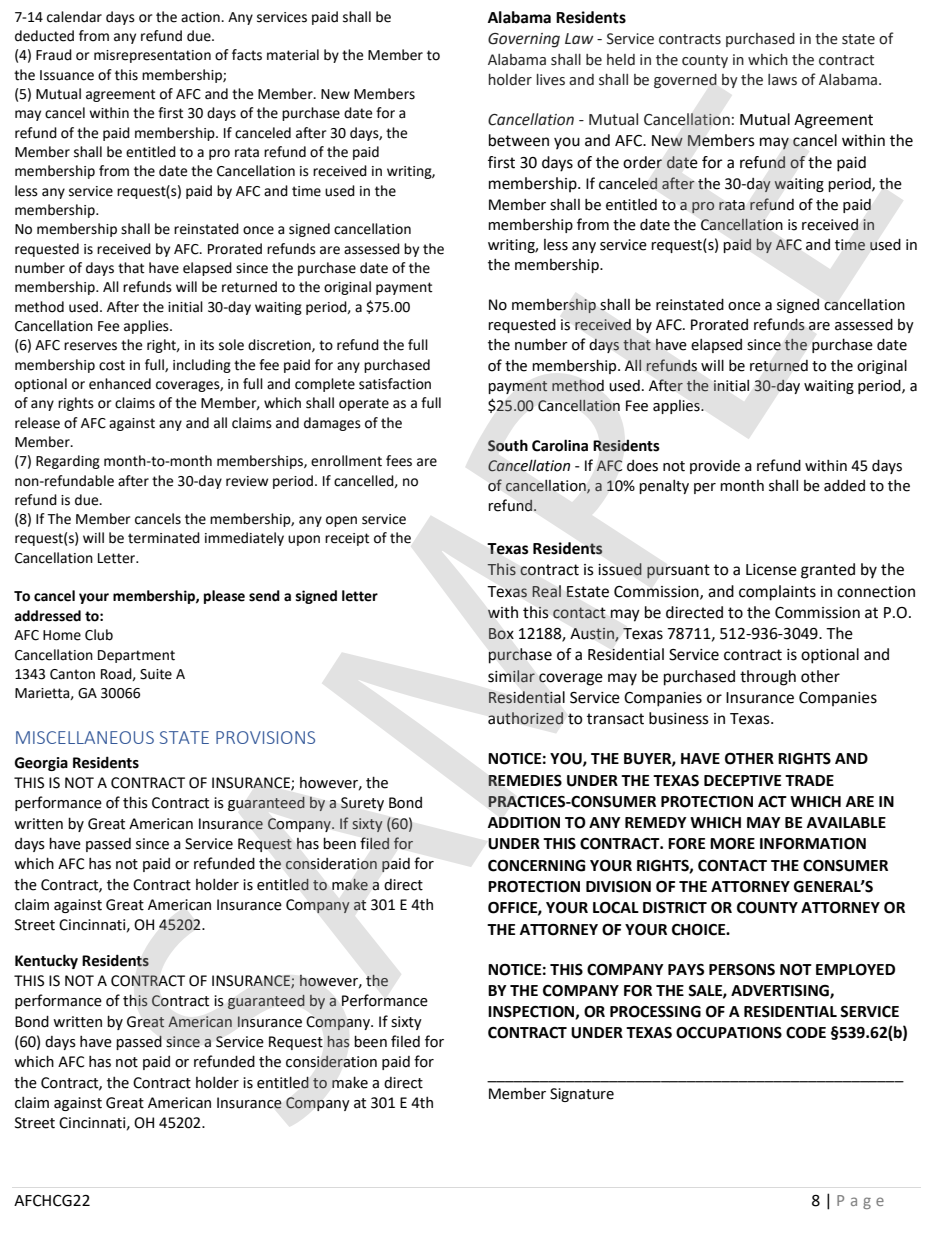  Describe the element at coordinates (715, 466) in the page. I see `provide` at that location.
